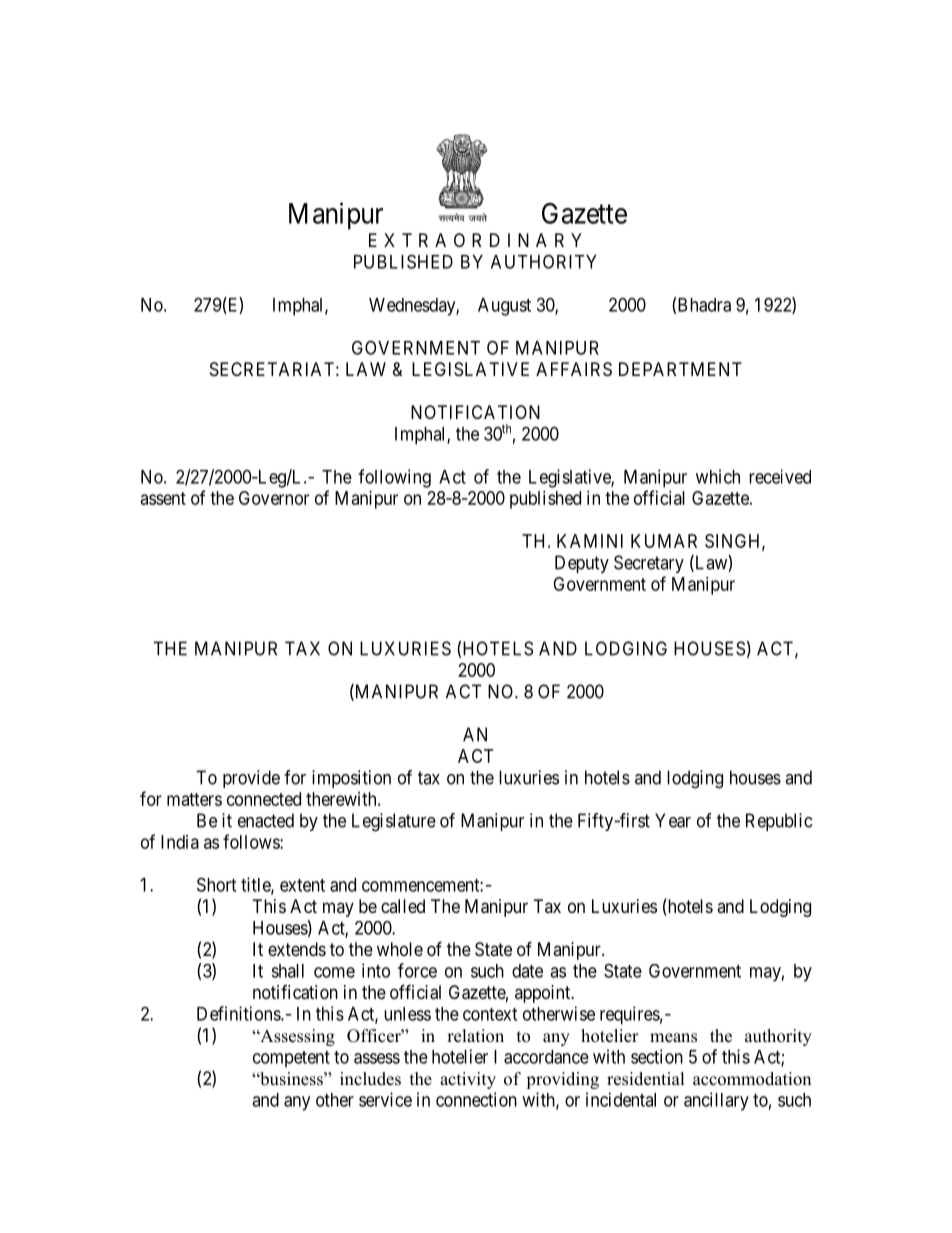 This document has width=952, height=1233. I want to click on August, so click(504, 307).
